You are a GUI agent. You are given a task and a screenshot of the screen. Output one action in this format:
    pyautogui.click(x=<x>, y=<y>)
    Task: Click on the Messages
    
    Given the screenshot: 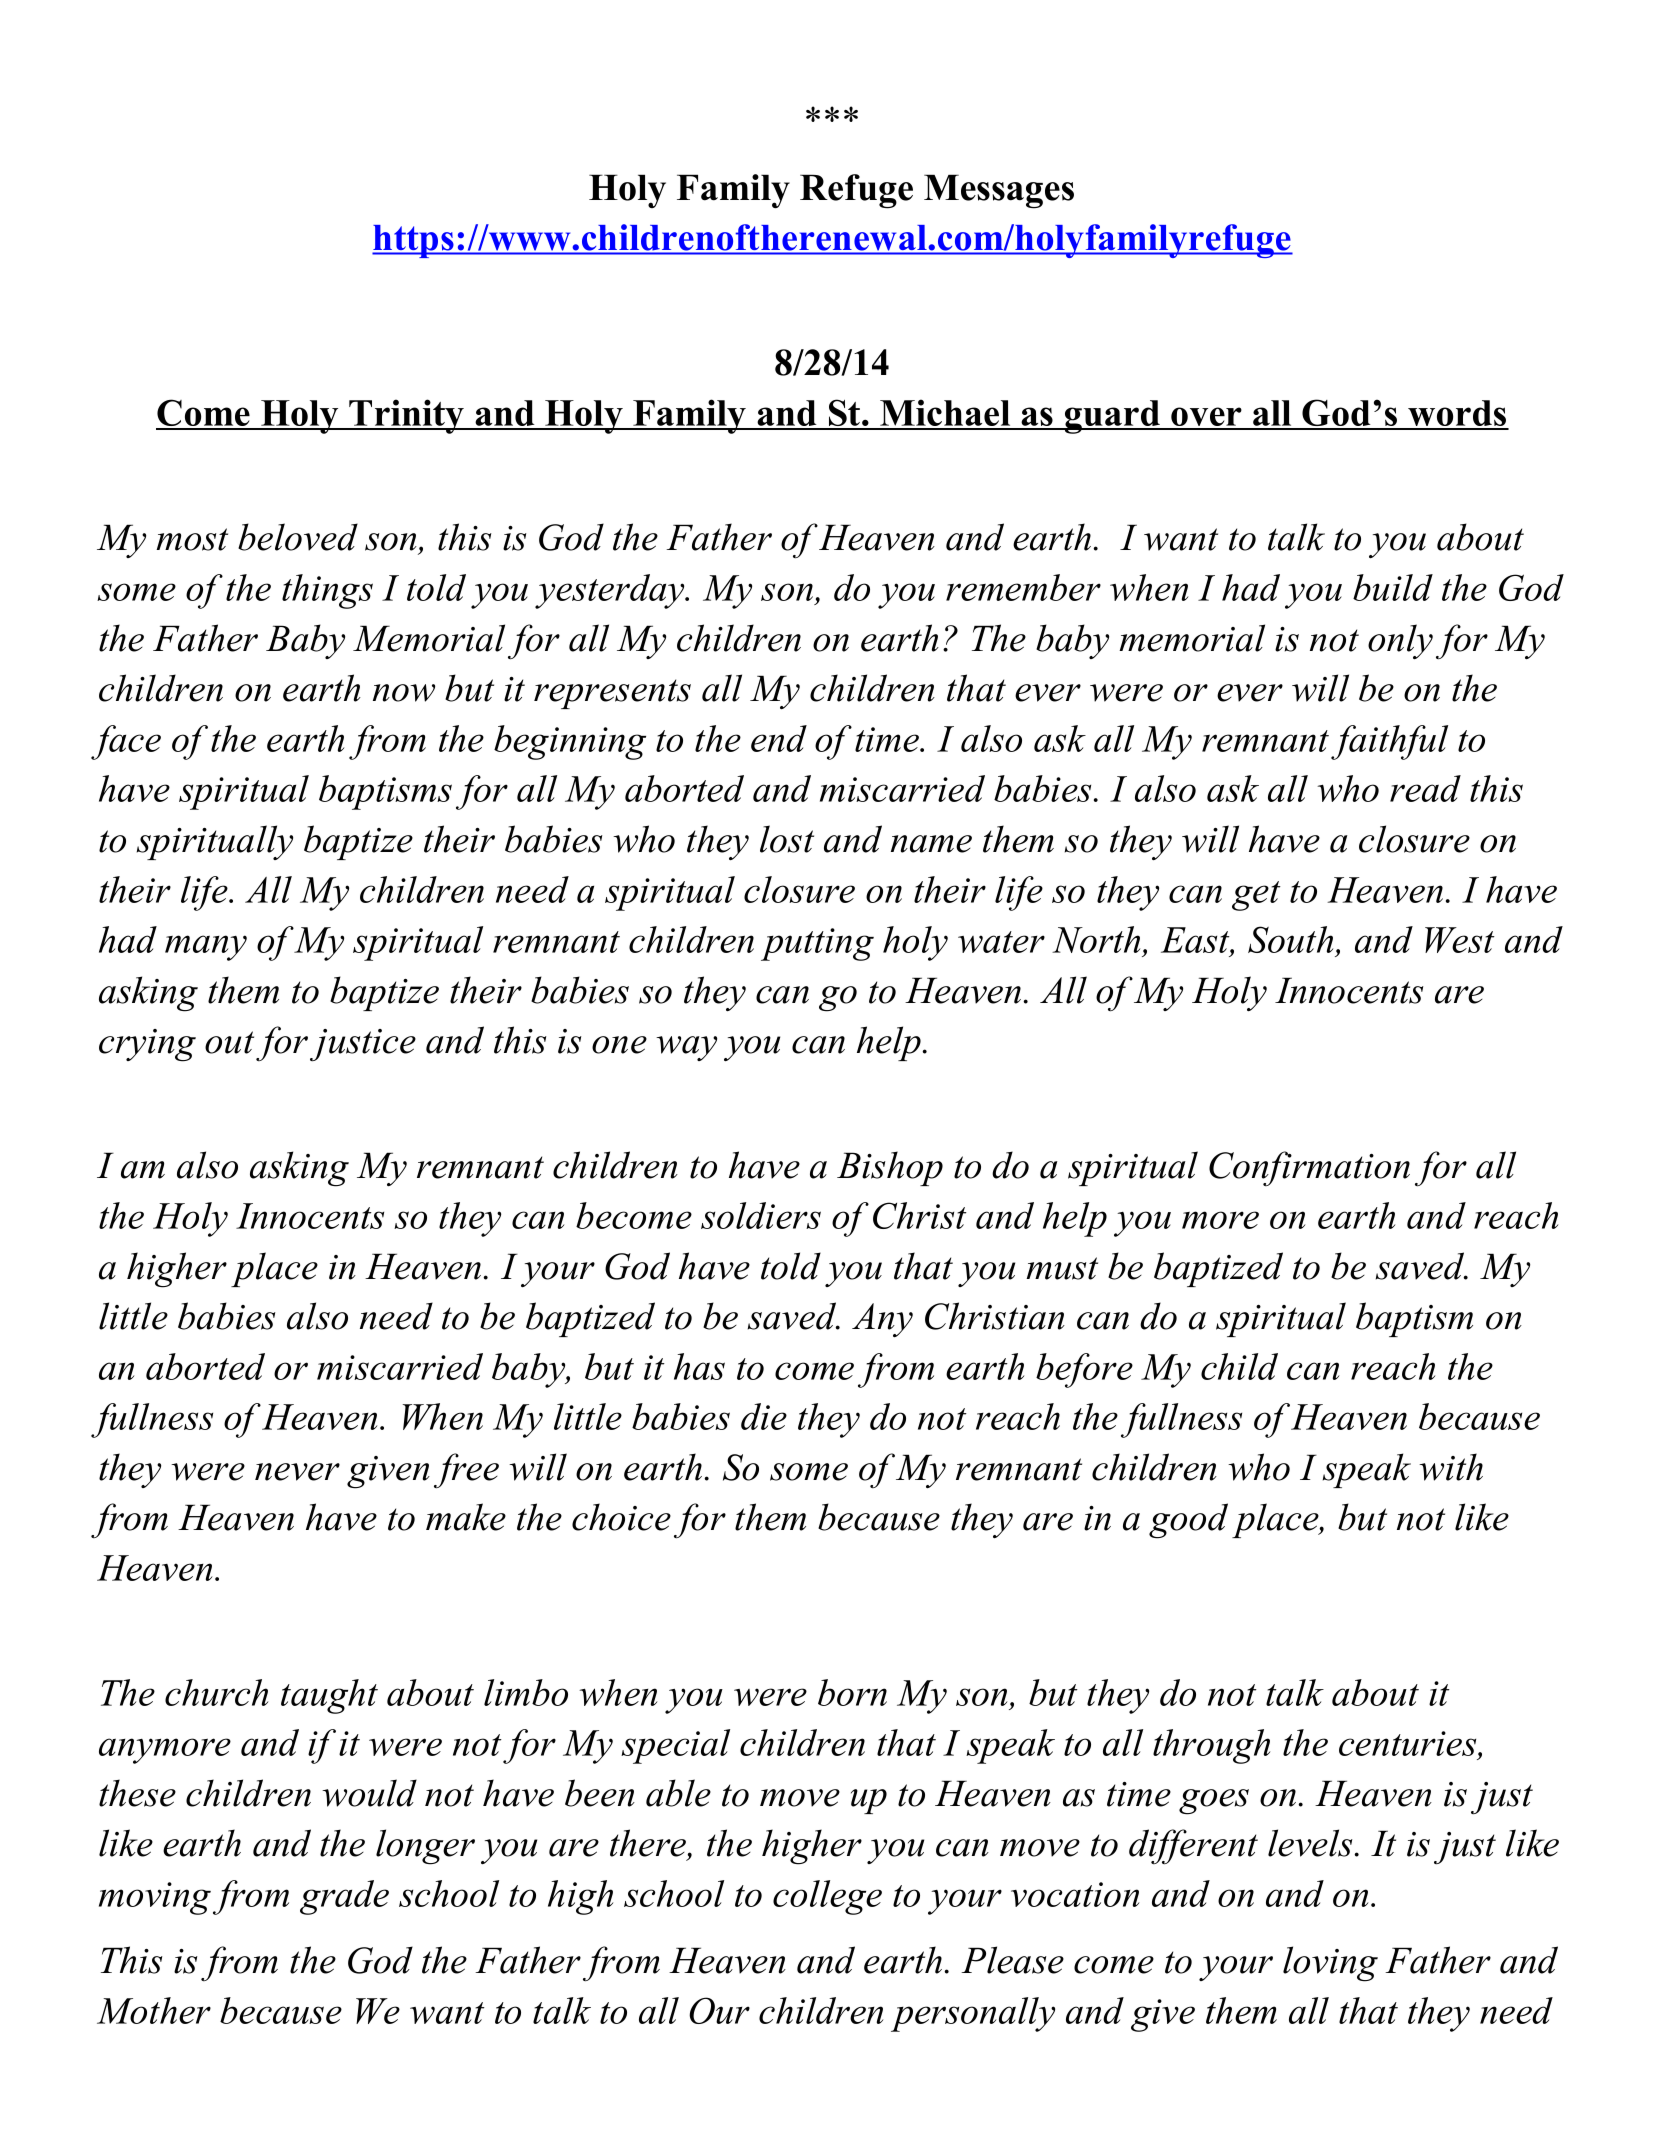 What is the action you would take?
    pyautogui.click(x=999, y=191)
